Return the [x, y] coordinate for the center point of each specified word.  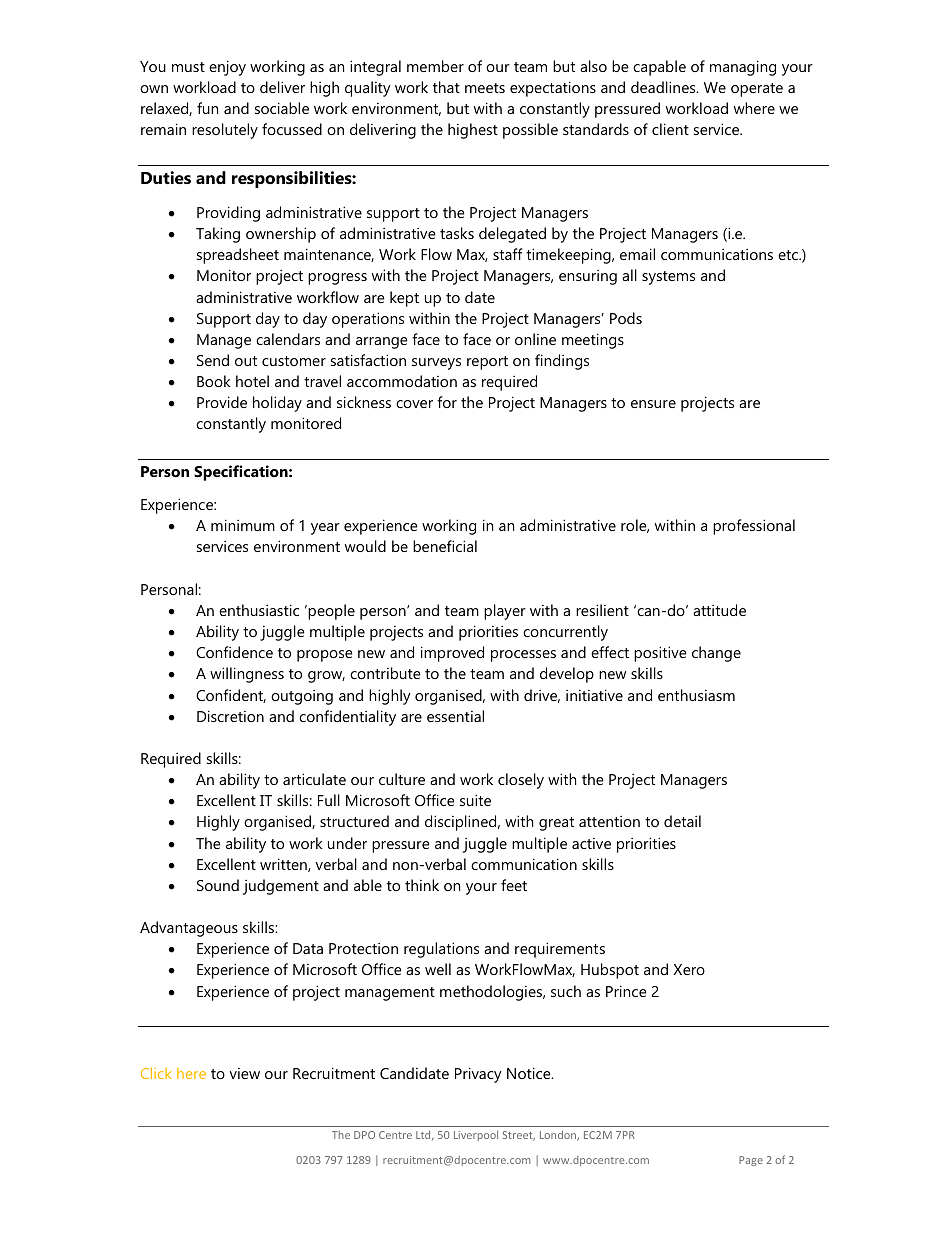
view [245, 1073]
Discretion [230, 716]
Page [751, 1161]
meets [485, 88]
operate [757, 90]
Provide [222, 402]
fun [207, 108]
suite [475, 800]
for [447, 402]
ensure [653, 404]
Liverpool [476, 1135]
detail [682, 821]
